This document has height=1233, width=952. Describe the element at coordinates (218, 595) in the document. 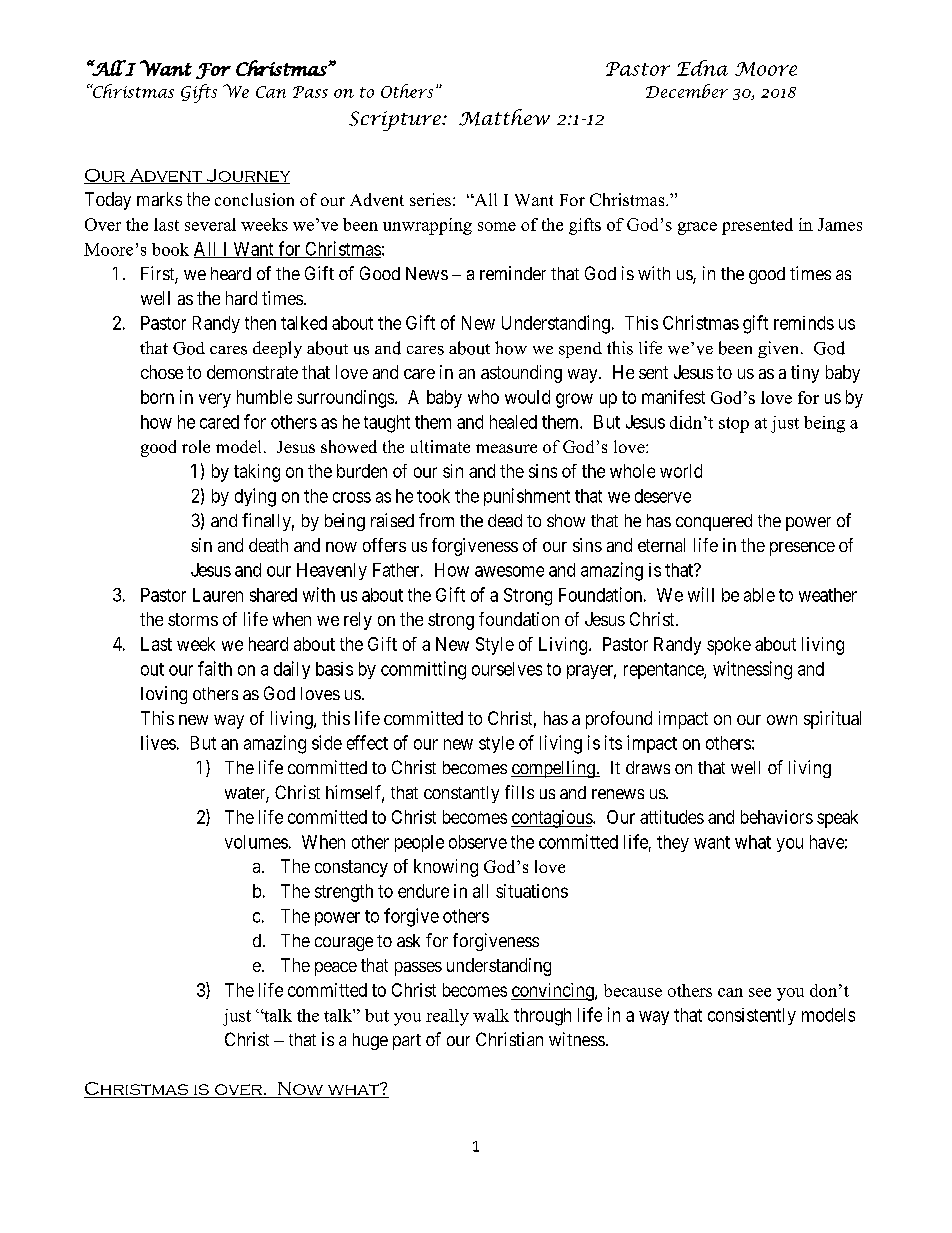

I see `Lauren` at that location.
